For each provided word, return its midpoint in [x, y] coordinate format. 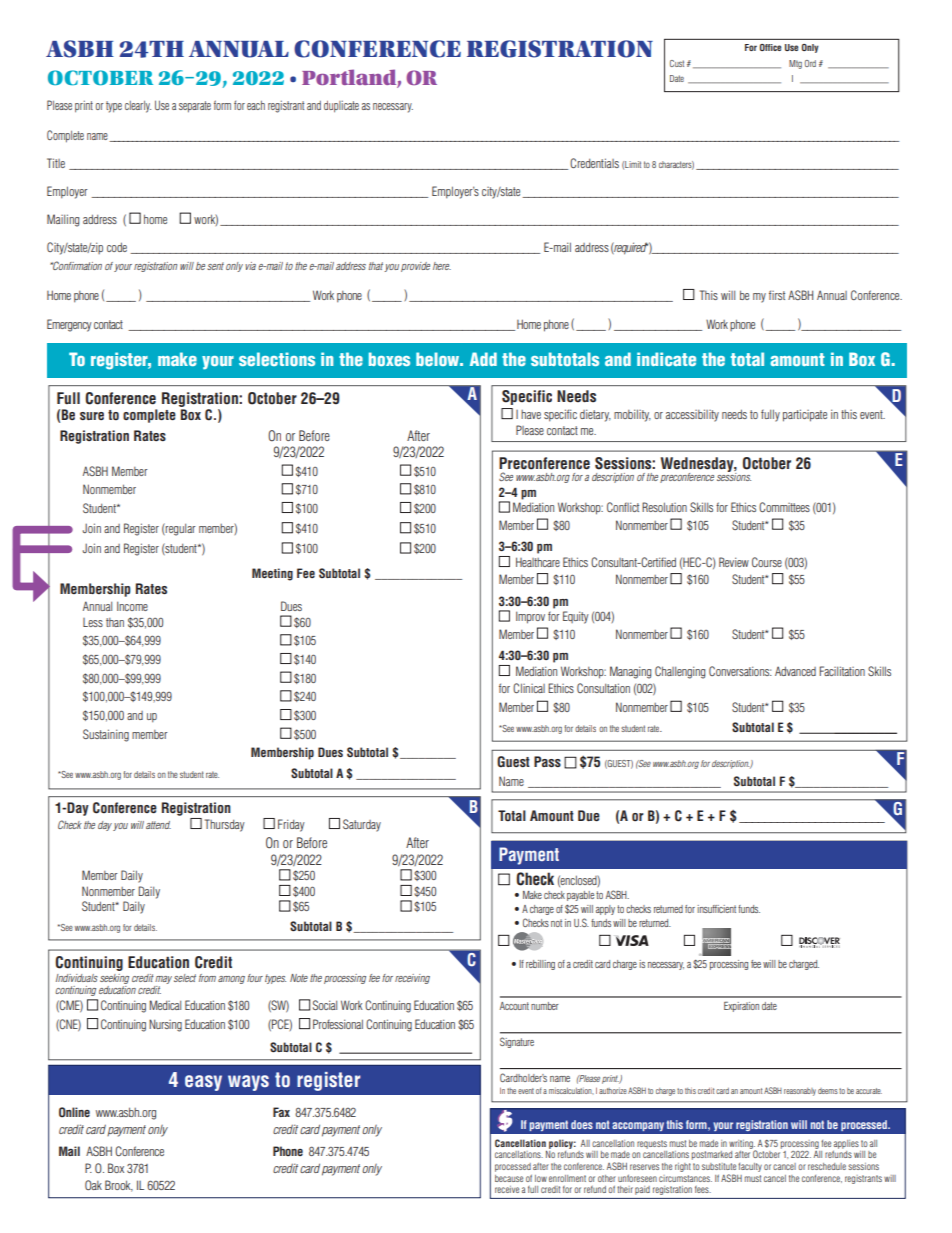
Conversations [740, 671]
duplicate [341, 107]
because [509, 1178]
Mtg [795, 64]
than [115, 622]
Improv [530, 617]
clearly [138, 107]
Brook [119, 1186]
